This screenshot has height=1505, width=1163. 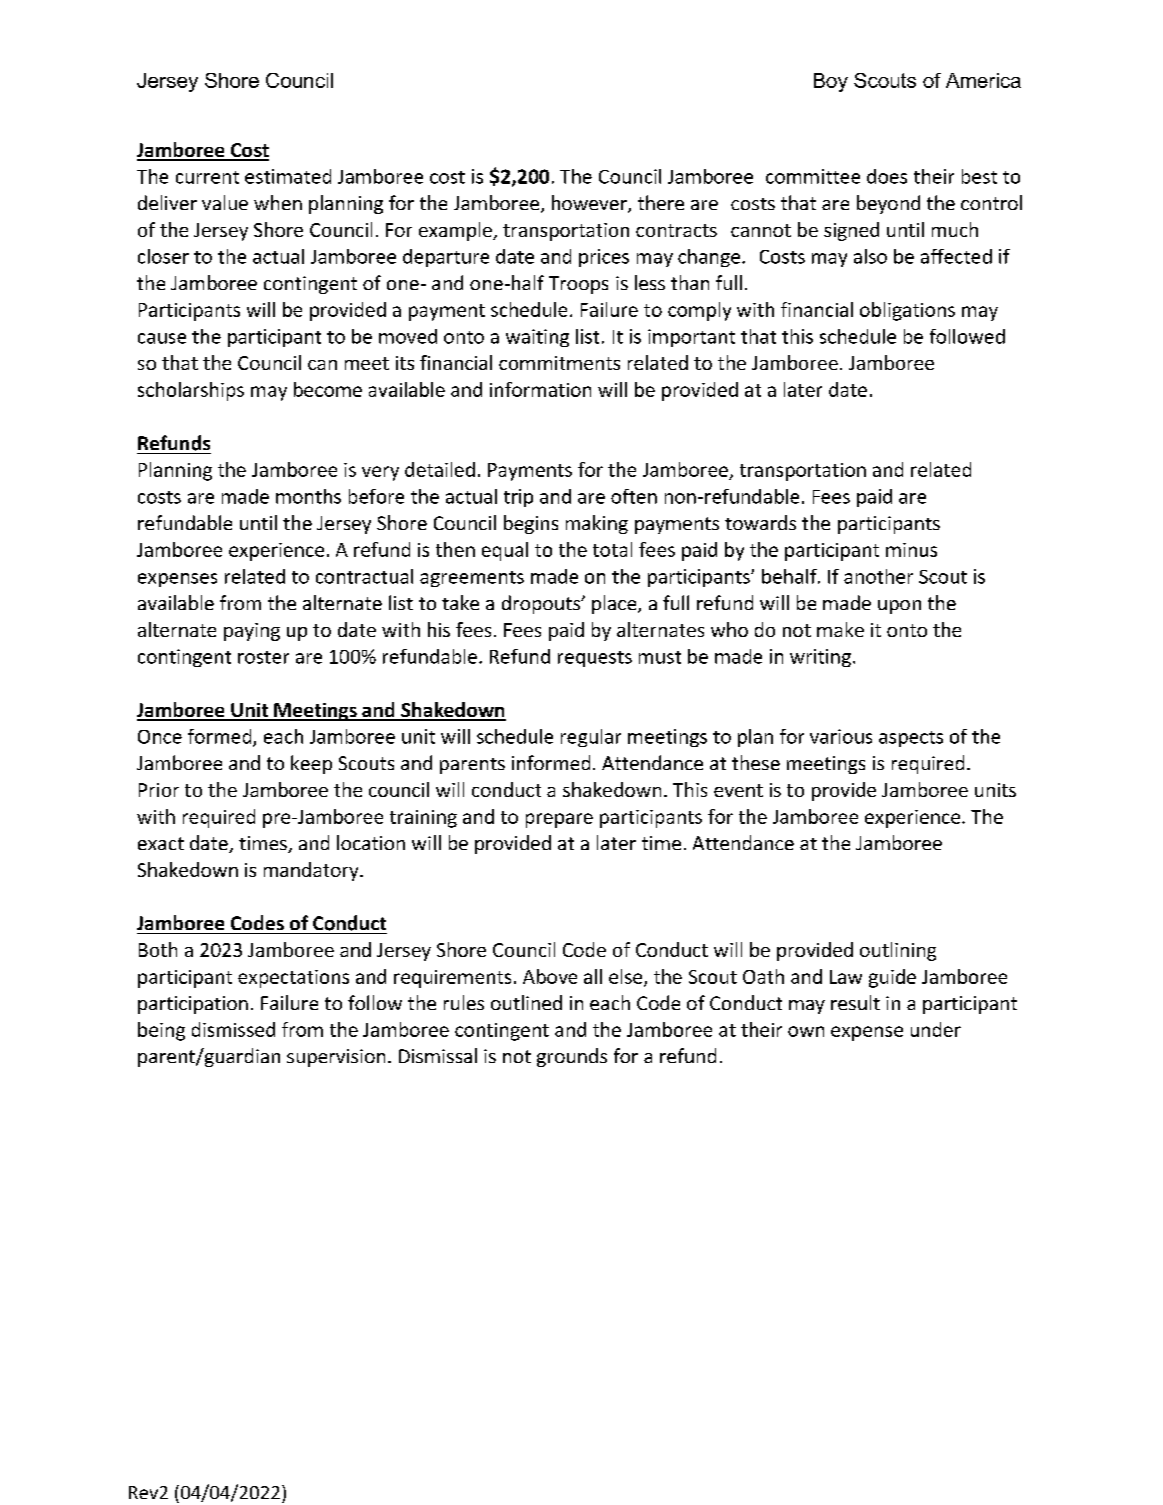 I want to click on regular, so click(x=591, y=738).
